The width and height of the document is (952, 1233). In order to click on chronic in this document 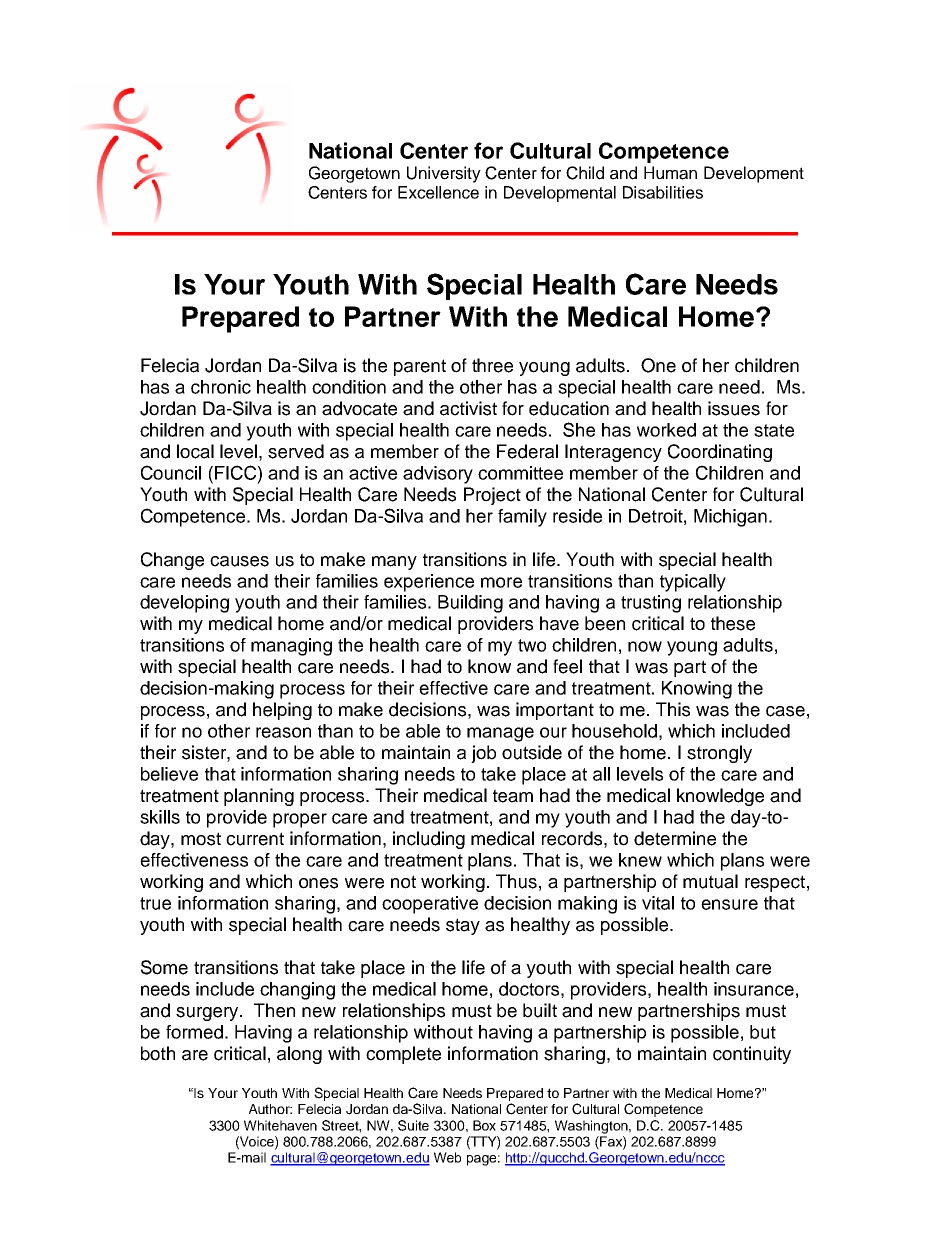, I will do `click(221, 387)`.
